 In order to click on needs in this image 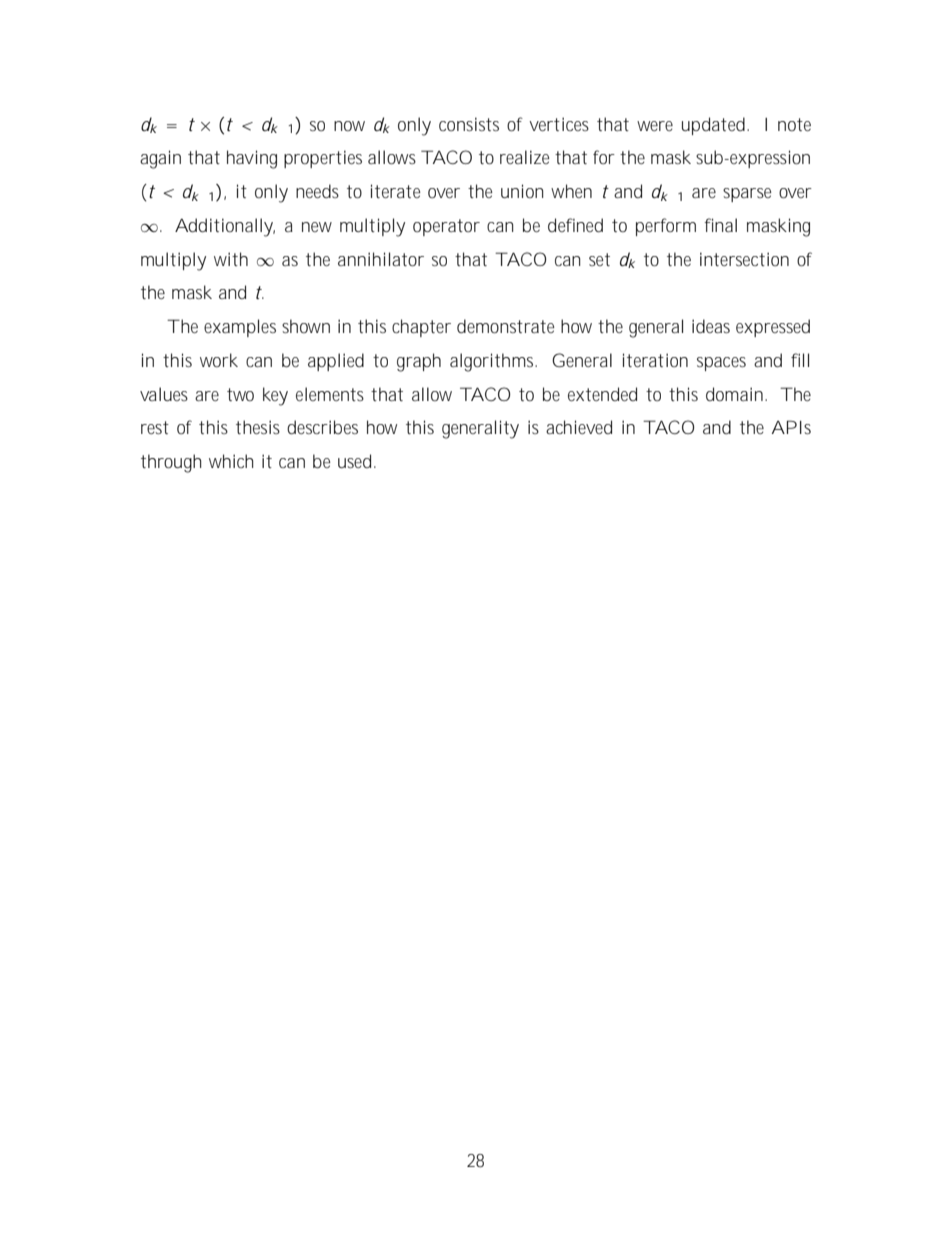, I will do `click(317, 191)`.
